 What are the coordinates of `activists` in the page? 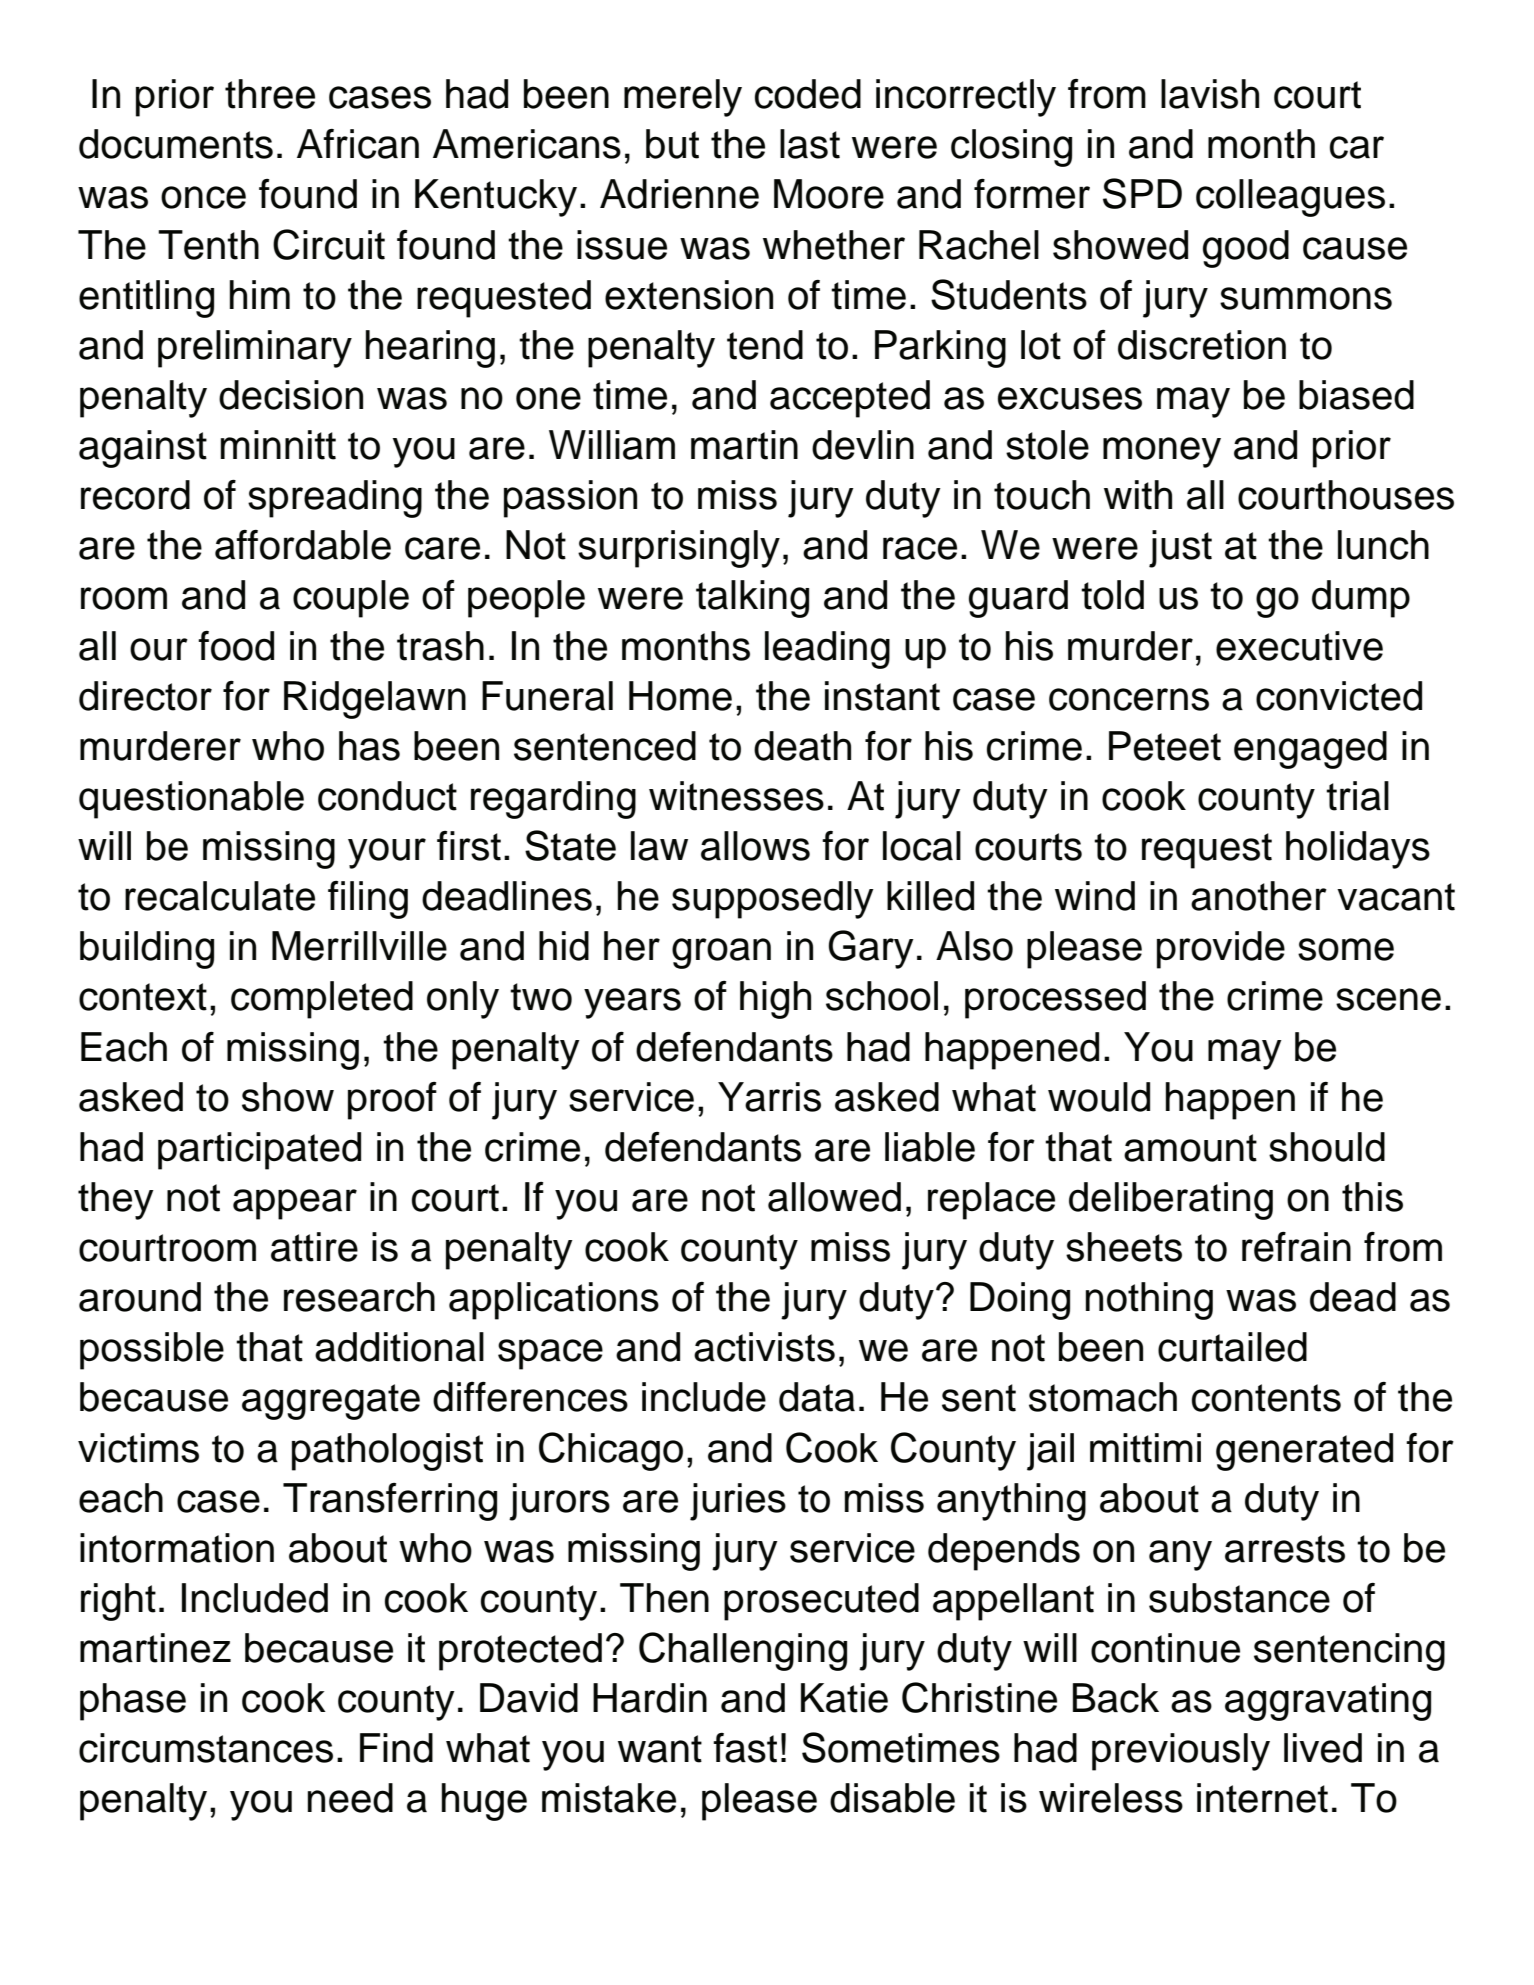 It's located at (764, 1347).
